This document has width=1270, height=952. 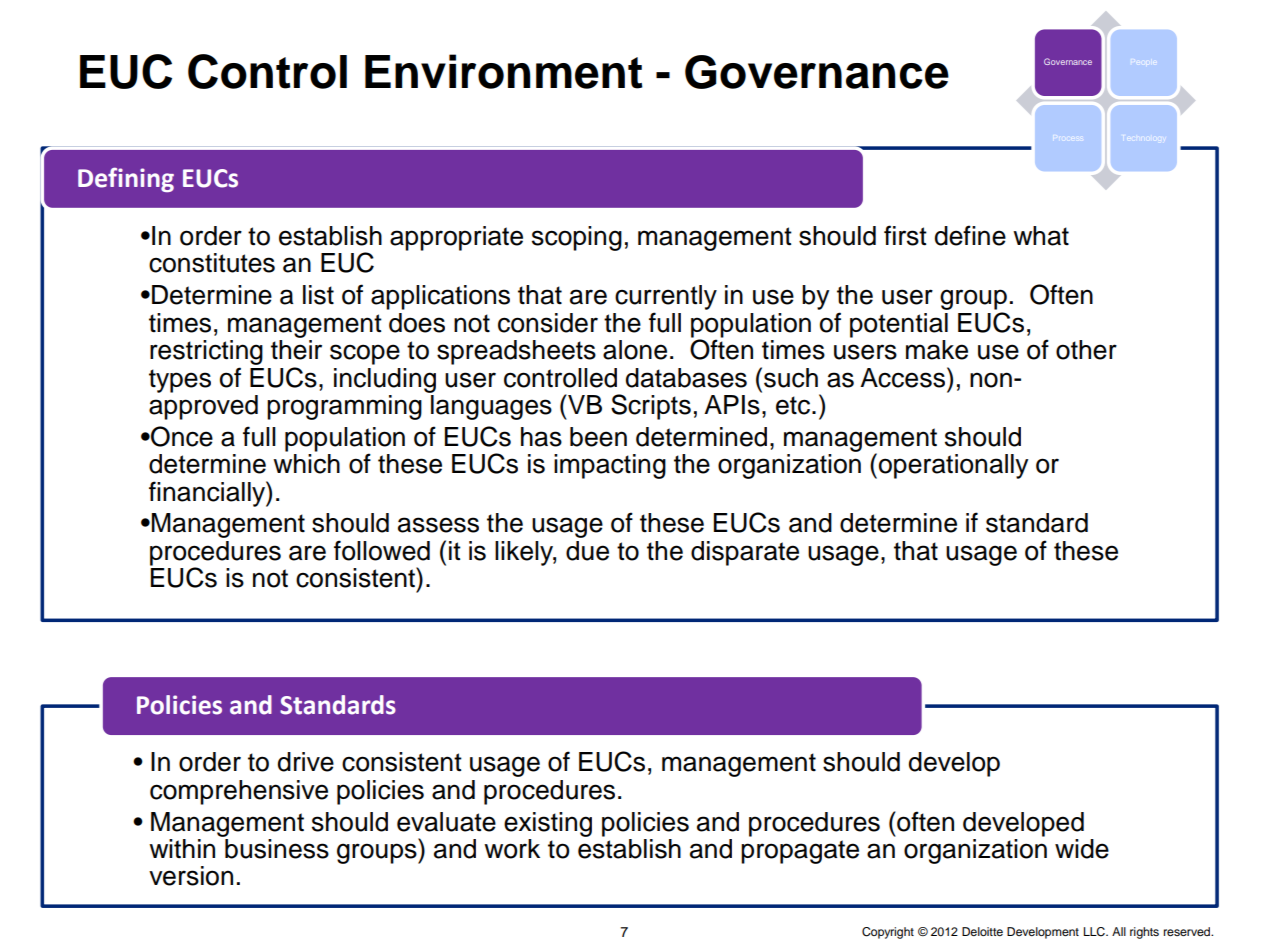 What do you see at coordinates (191, 876) in the document?
I see `version` at bounding box center [191, 876].
